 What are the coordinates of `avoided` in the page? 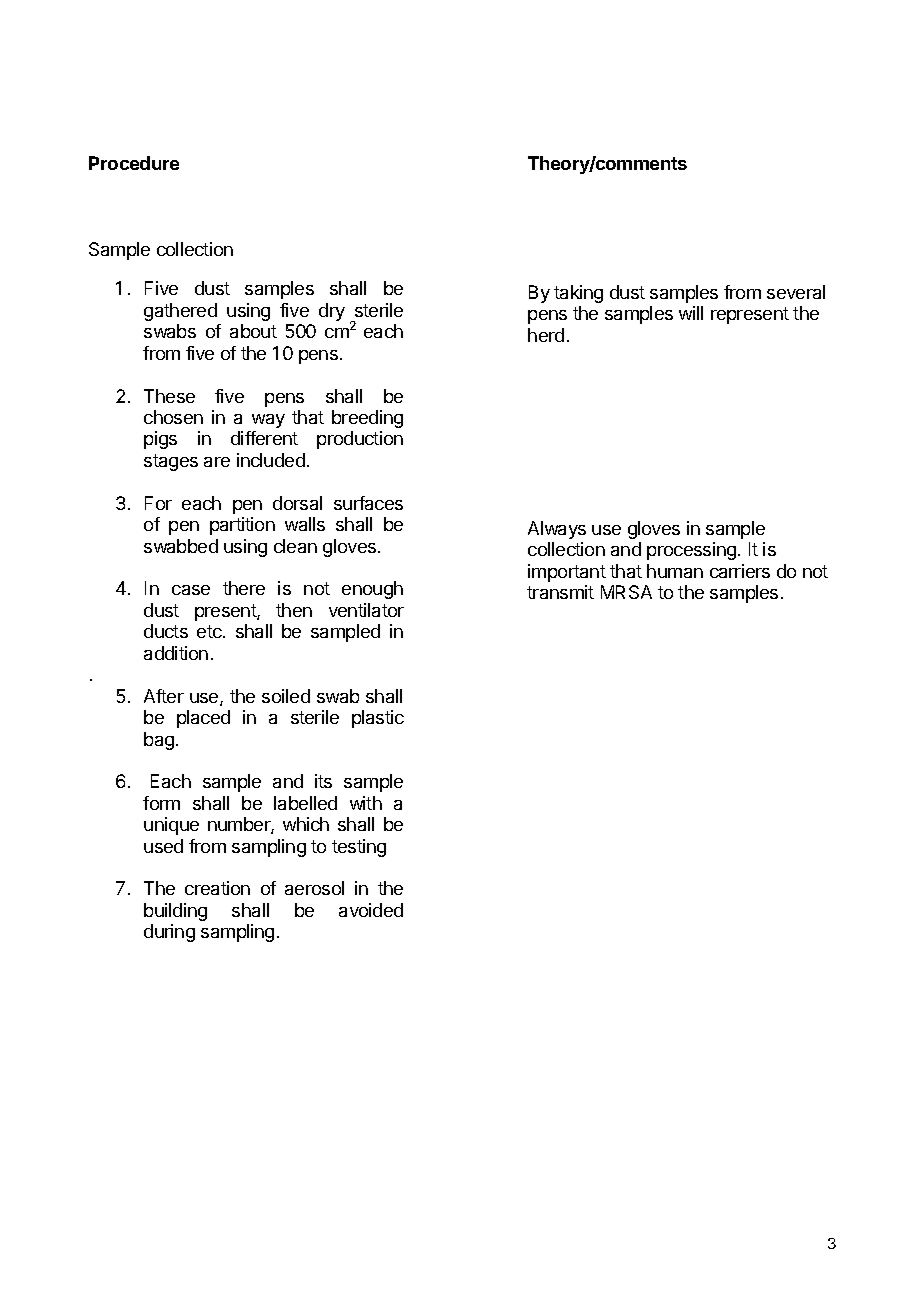 It's located at (371, 910).
